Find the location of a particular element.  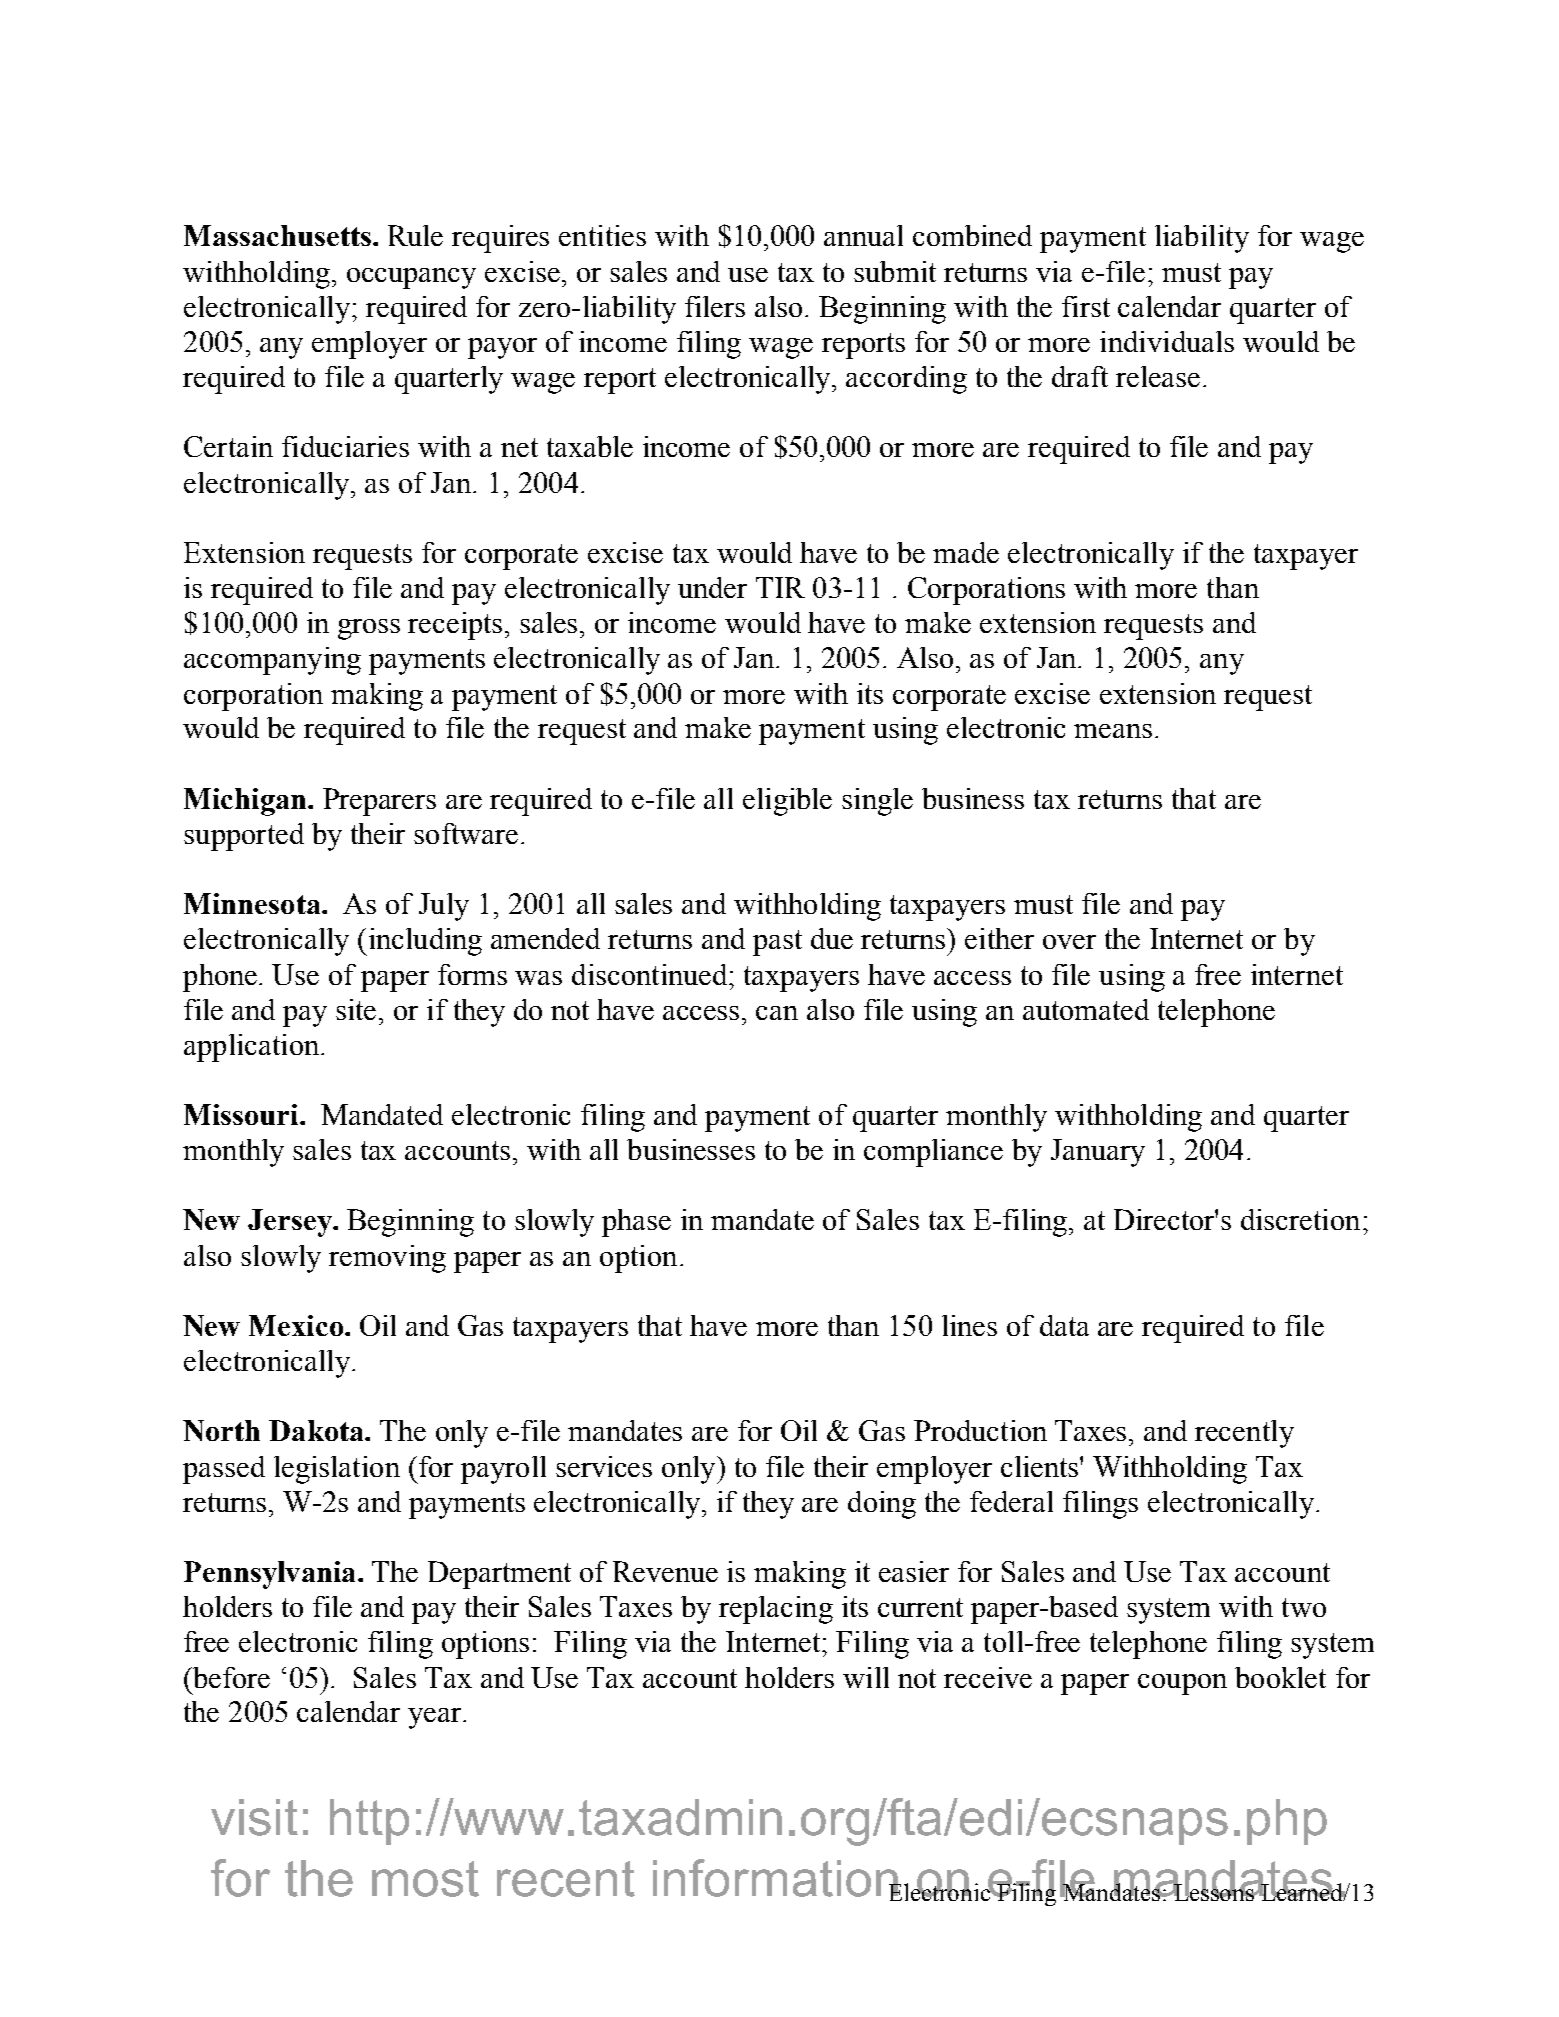

automated is located at coordinates (1086, 1009).
